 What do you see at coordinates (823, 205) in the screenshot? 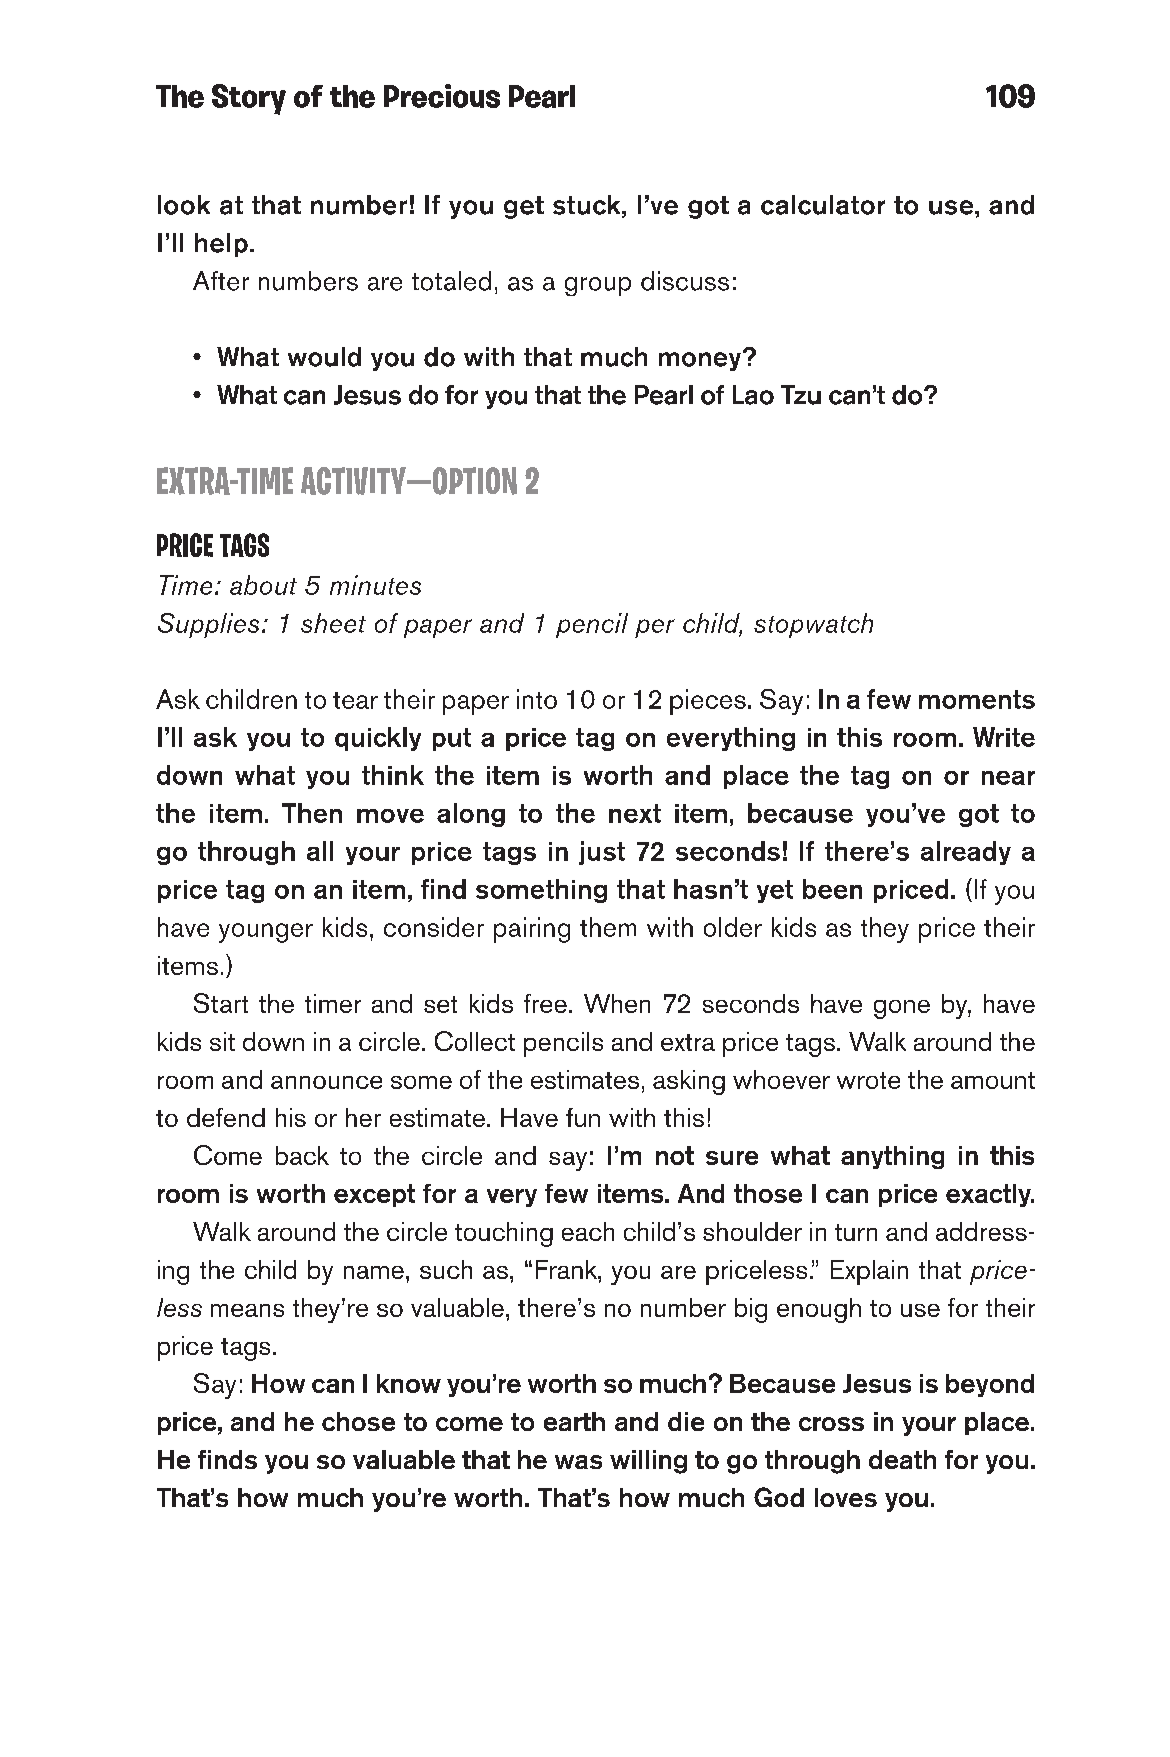
I see `calculator` at bounding box center [823, 205].
